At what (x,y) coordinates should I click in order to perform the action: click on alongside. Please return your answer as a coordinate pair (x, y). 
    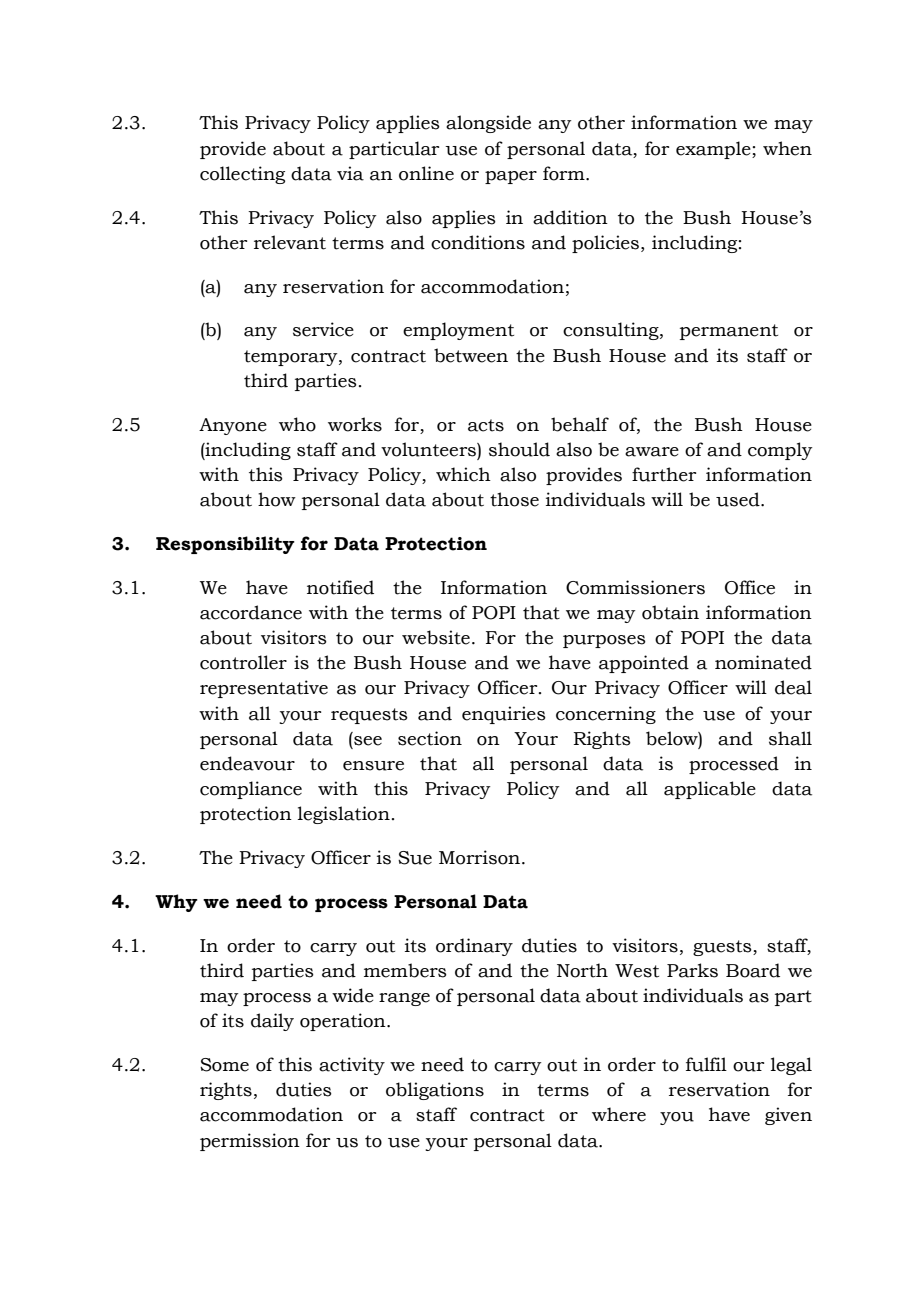
    Looking at the image, I should click on (488, 124).
